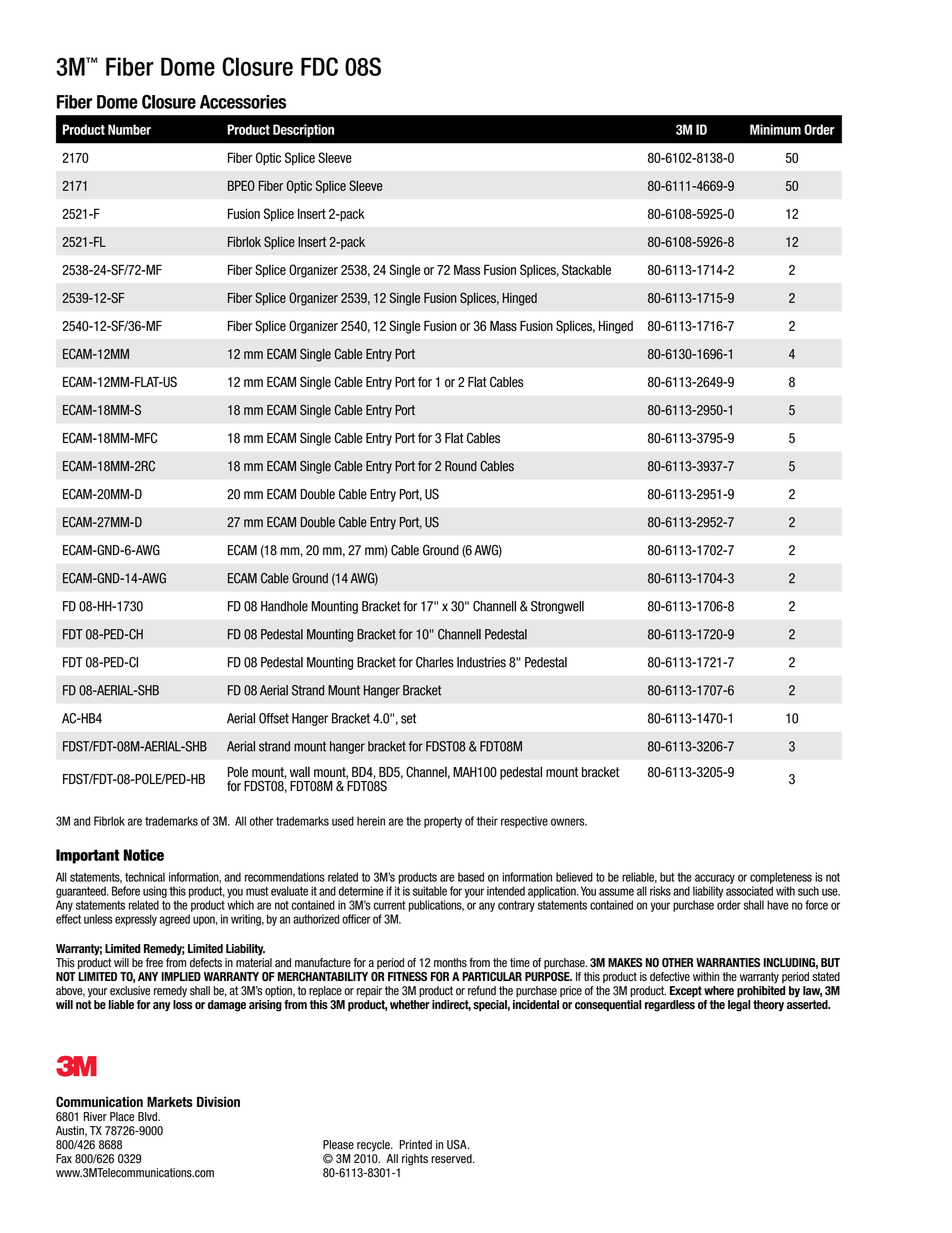 The height and width of the screenshot is (1233, 952). Describe the element at coordinates (148, 1117) in the screenshot. I see `Blvd` at that location.
